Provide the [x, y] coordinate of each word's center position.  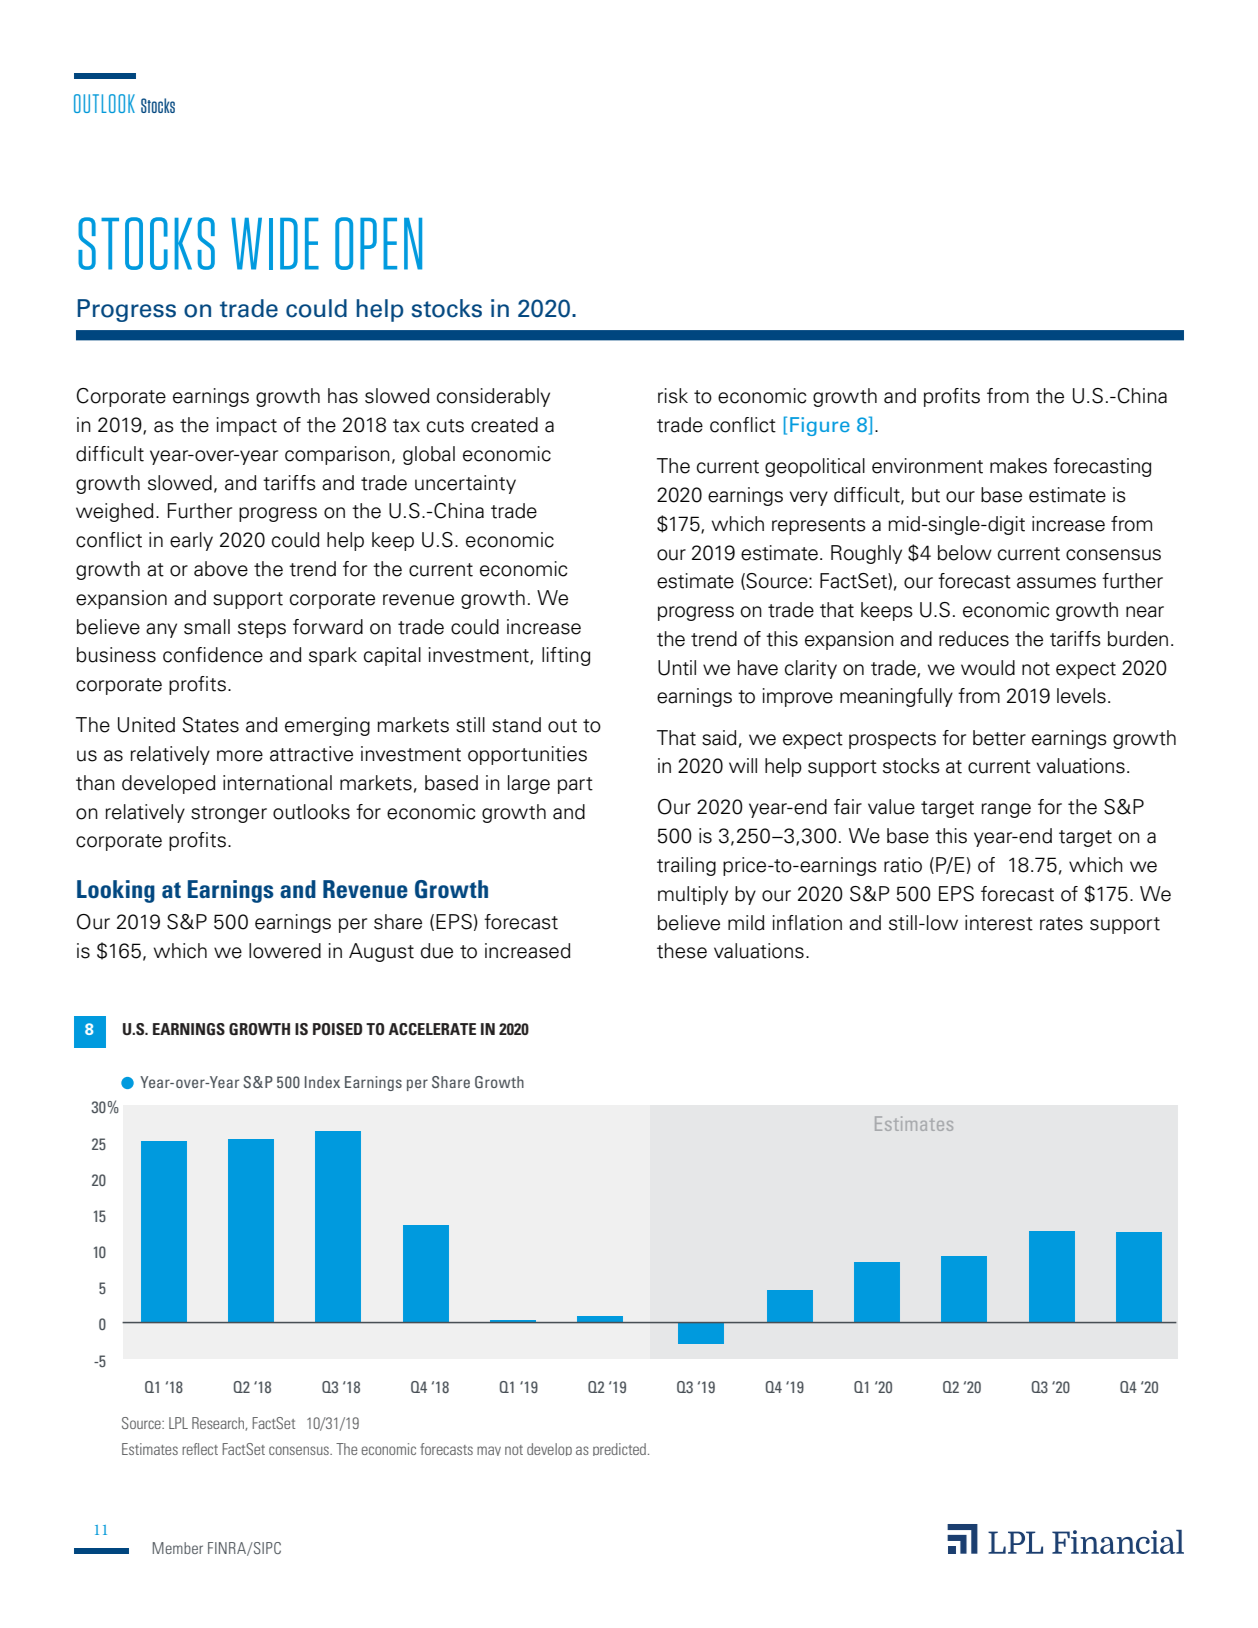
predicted [619, 1449]
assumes [1056, 583]
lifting [566, 656]
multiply [693, 895]
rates [1061, 924]
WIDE [275, 244]
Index [322, 1082]
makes [1018, 466]
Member [178, 1548]
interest [999, 923]
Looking [116, 891]
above [221, 569]
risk [673, 396]
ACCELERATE [432, 1029]
